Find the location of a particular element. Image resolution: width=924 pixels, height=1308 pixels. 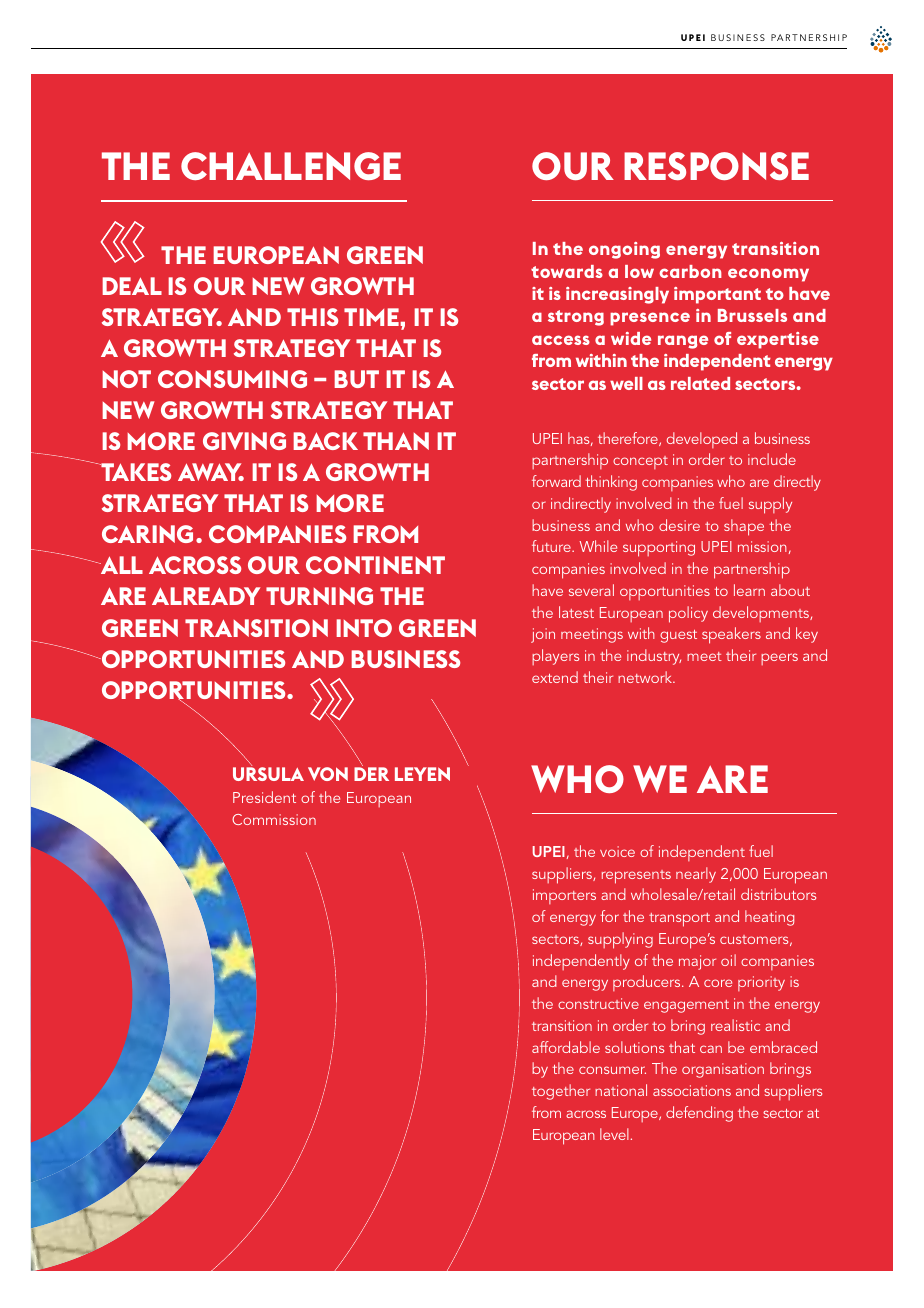

join is located at coordinates (543, 635).
